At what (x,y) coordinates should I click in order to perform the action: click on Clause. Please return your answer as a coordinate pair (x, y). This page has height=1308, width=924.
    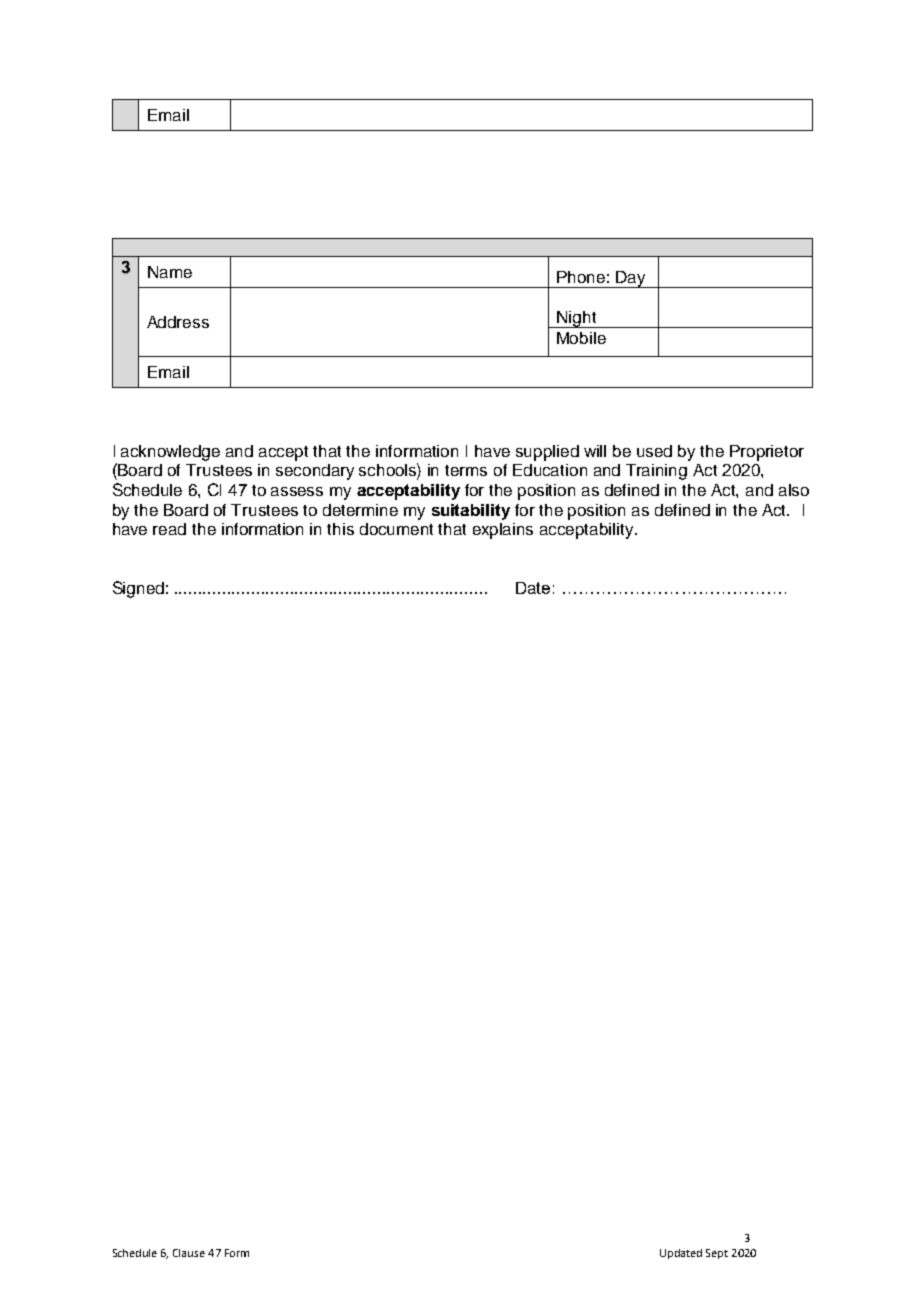
    Looking at the image, I should click on (189, 1253).
